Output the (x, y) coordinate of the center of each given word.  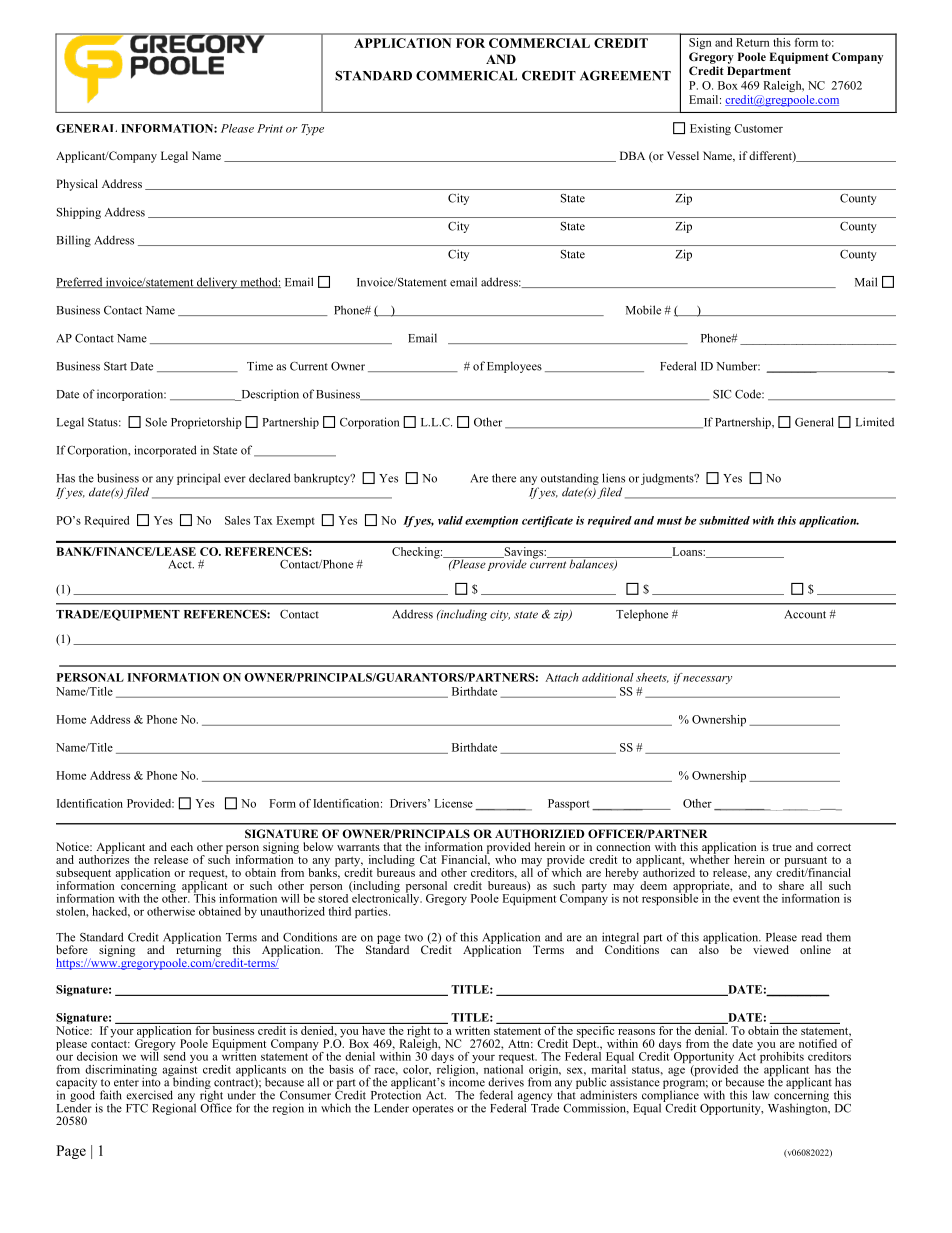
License (454, 803)
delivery (217, 283)
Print (270, 128)
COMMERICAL (466, 75)
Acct (181, 564)
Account (805, 614)
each (182, 846)
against (180, 1070)
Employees (514, 367)
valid (450, 520)
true (782, 847)
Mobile (643, 310)
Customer (758, 128)
